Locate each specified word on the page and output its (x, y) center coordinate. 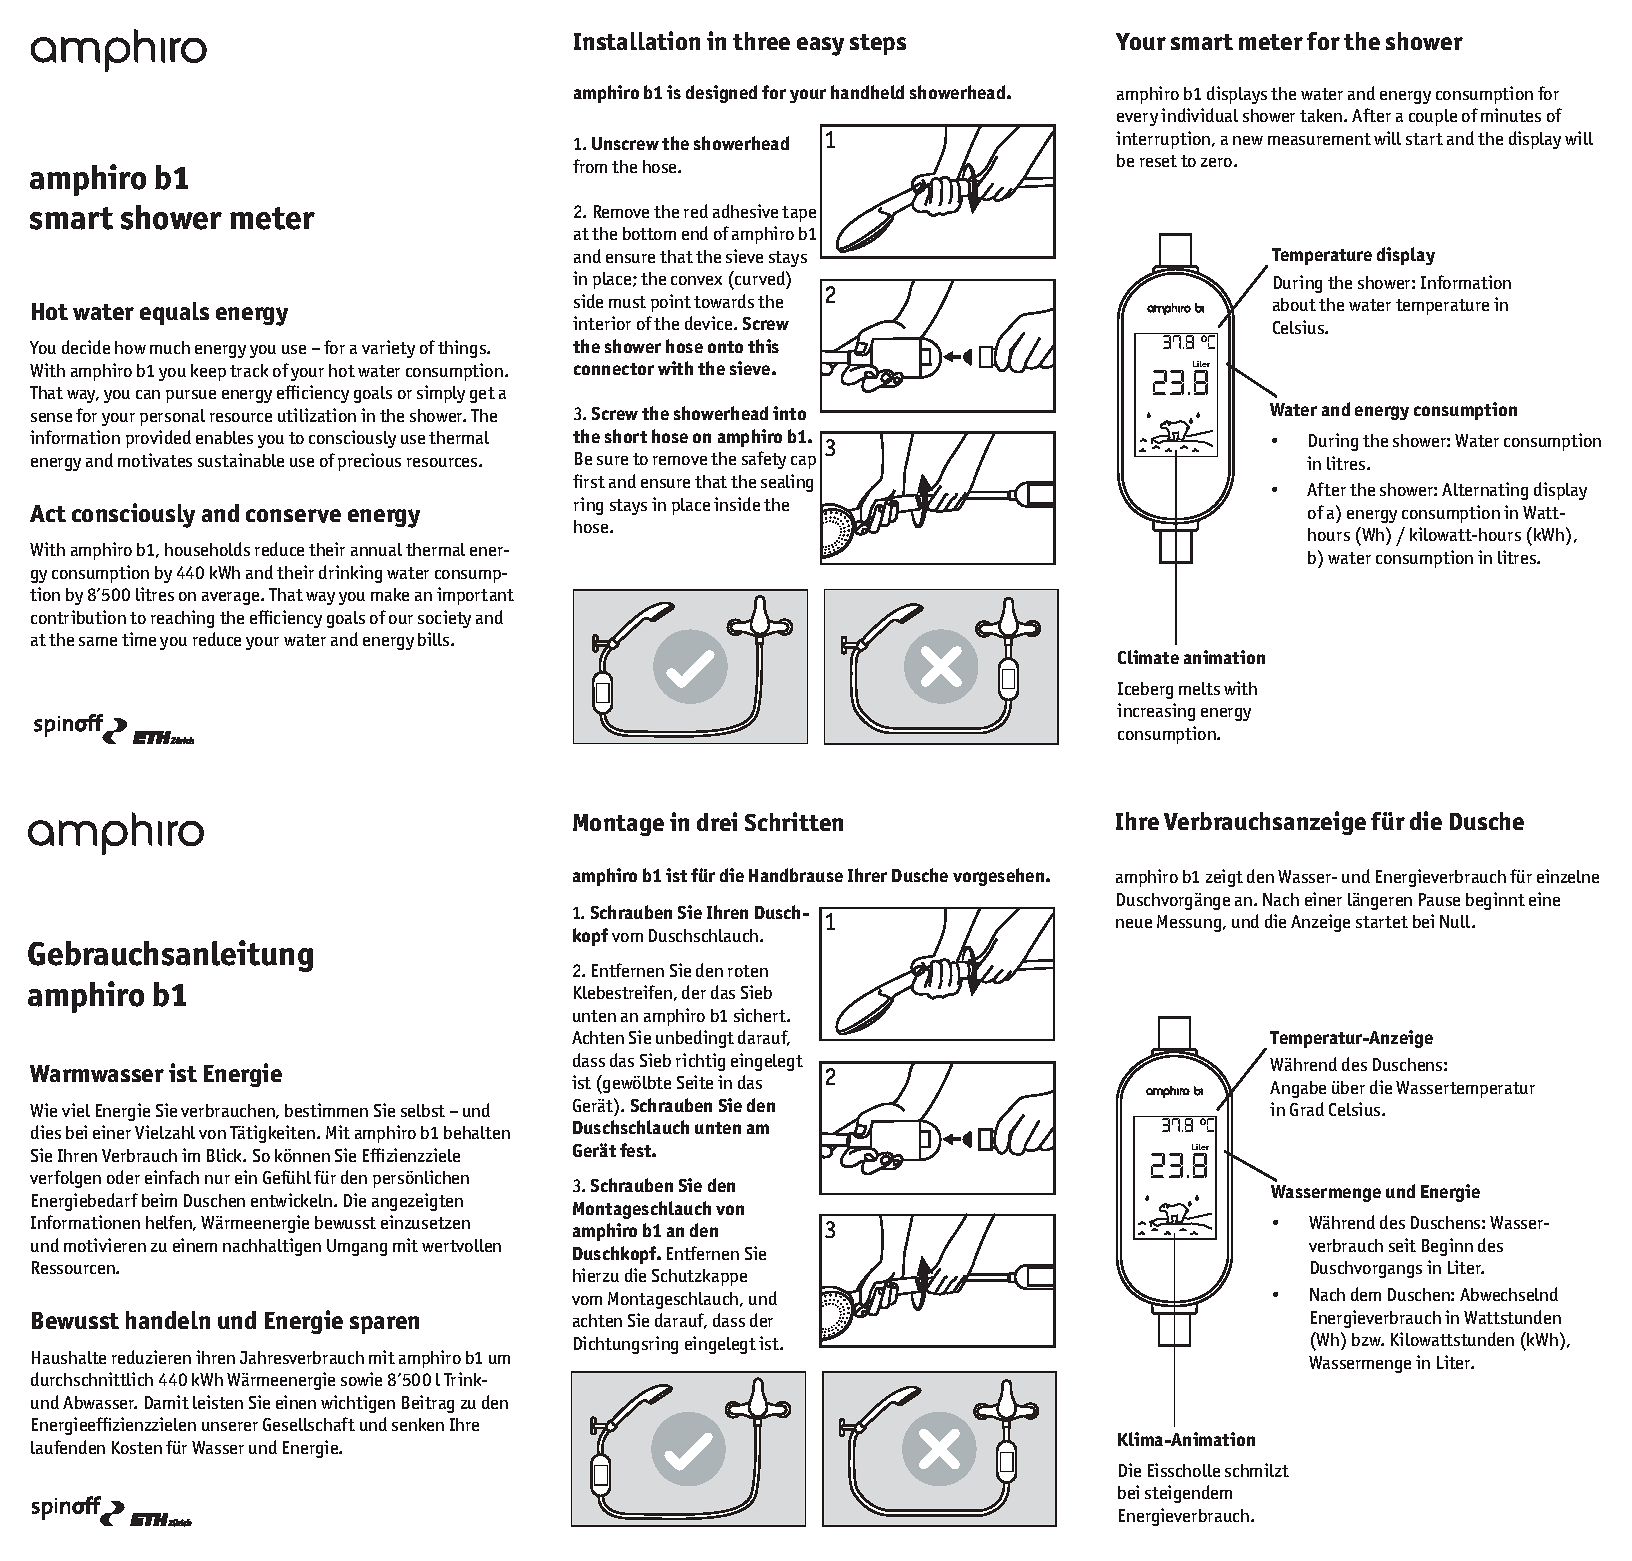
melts (1199, 688)
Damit (167, 1402)
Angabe (1298, 1089)
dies (46, 1132)
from (590, 166)
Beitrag (428, 1404)
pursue (191, 396)
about (1294, 304)
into (789, 413)
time (139, 639)
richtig (700, 1062)
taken (1322, 115)
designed (721, 94)
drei (717, 821)
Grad (1307, 1109)
